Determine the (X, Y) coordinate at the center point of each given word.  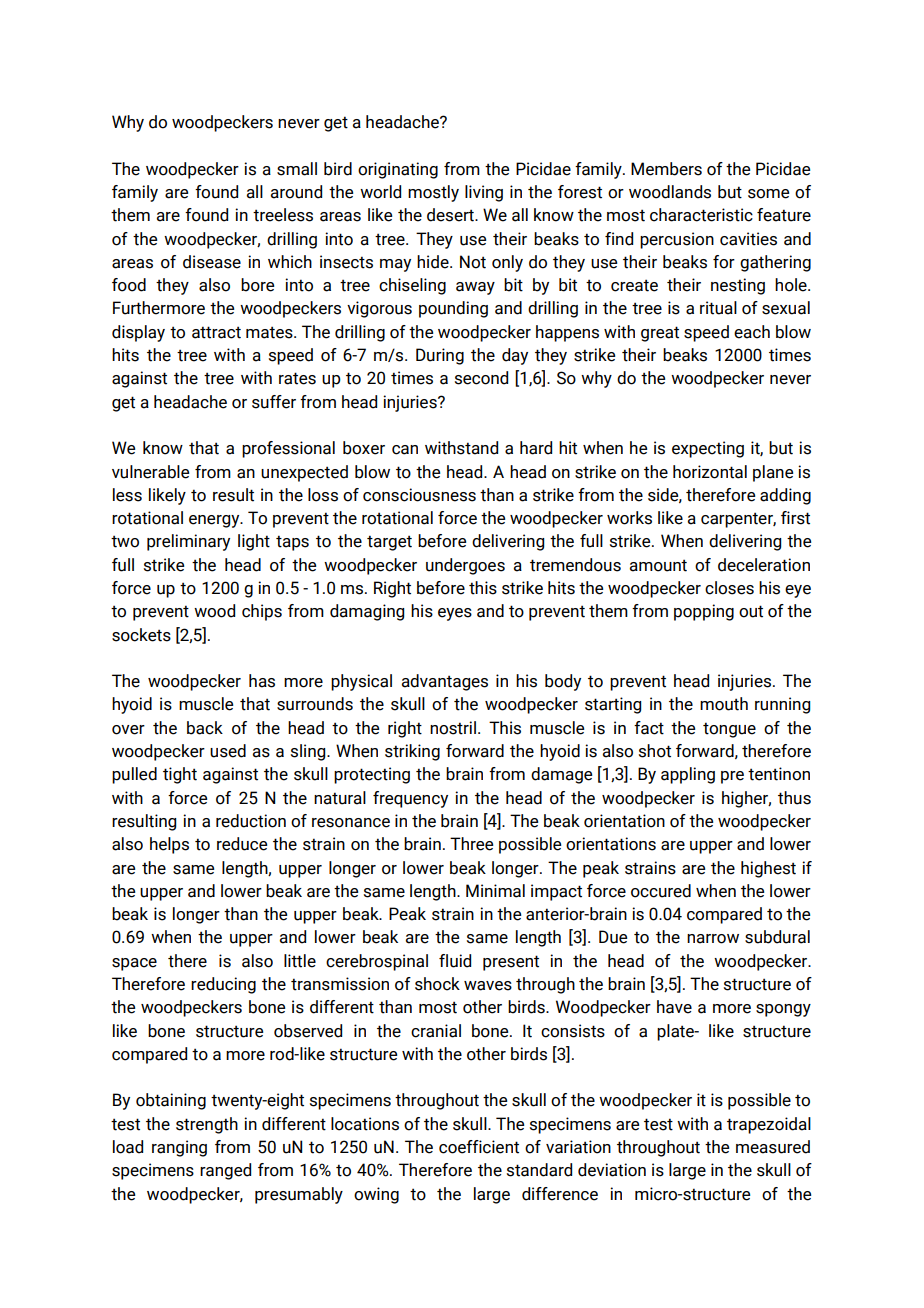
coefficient (479, 1147)
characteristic (701, 215)
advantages (445, 682)
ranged (225, 1171)
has (262, 681)
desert (451, 215)
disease (212, 262)
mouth (724, 704)
